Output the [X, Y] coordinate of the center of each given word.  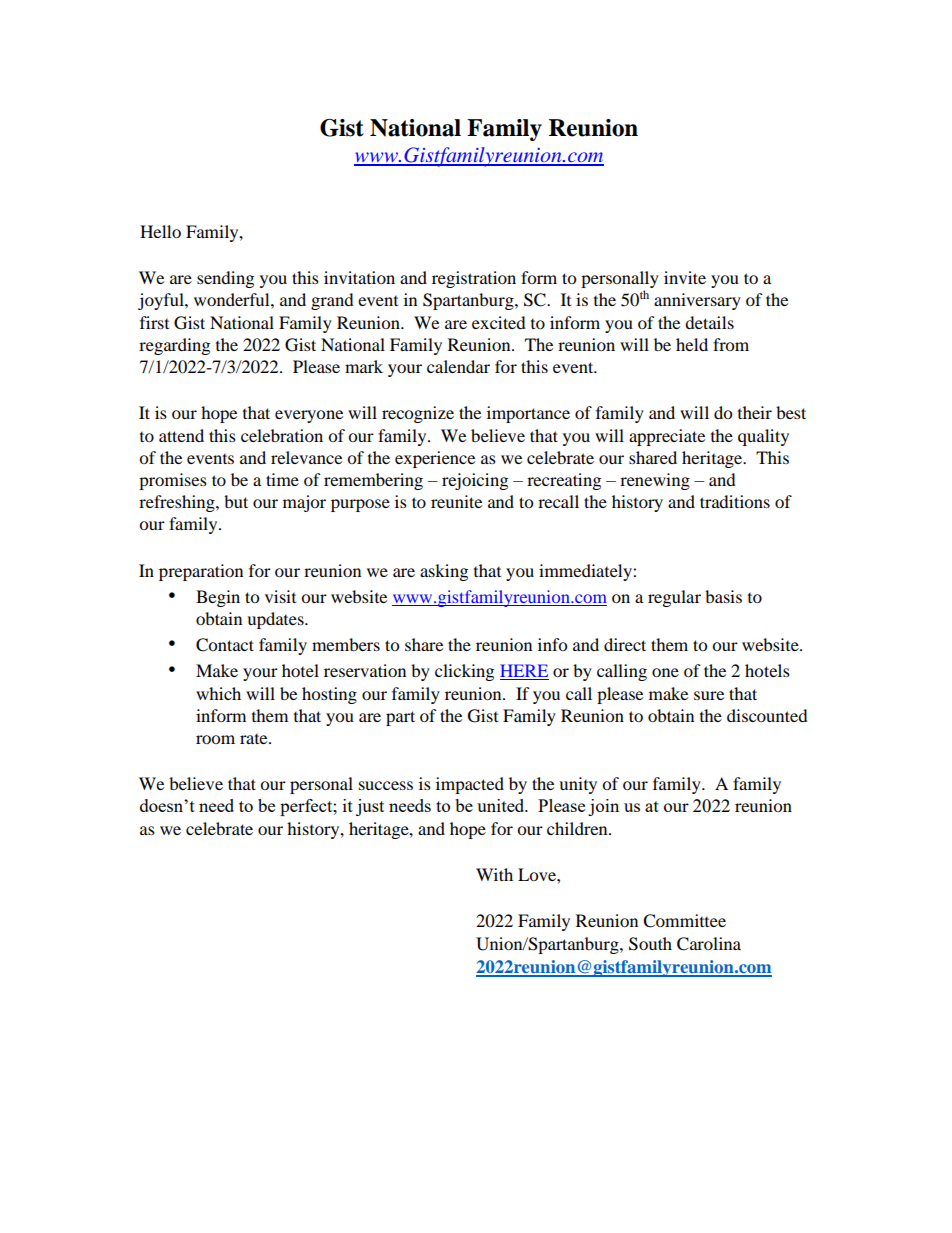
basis [723, 596]
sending [225, 279]
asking [444, 572]
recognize [418, 414]
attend [181, 435]
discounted [767, 715]
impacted [470, 785]
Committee [684, 921]
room [215, 739]
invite [685, 277]
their [755, 412]
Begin [218, 598]
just [370, 807]
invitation [359, 277]
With [494, 874]
